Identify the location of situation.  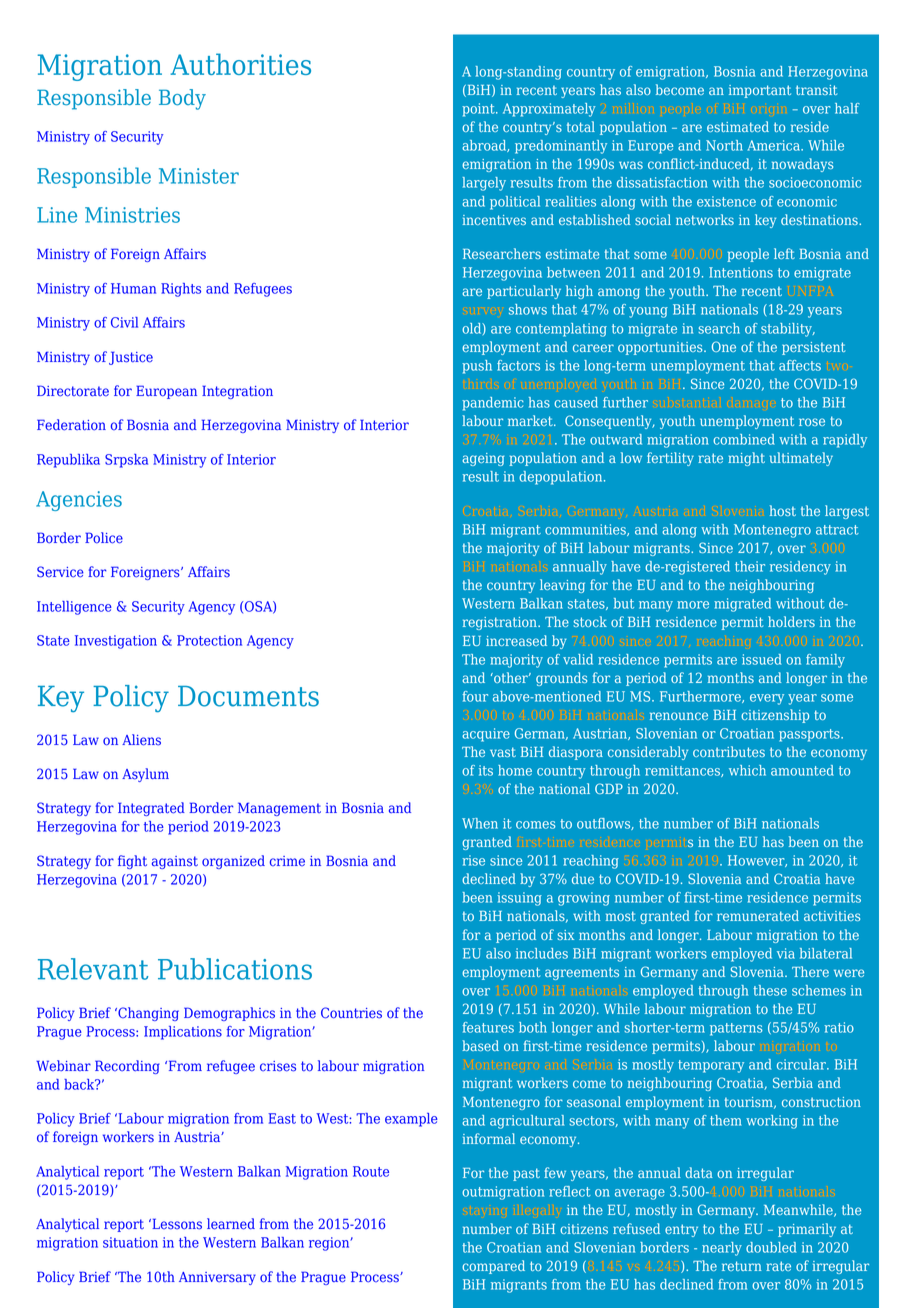
(130, 1242).
